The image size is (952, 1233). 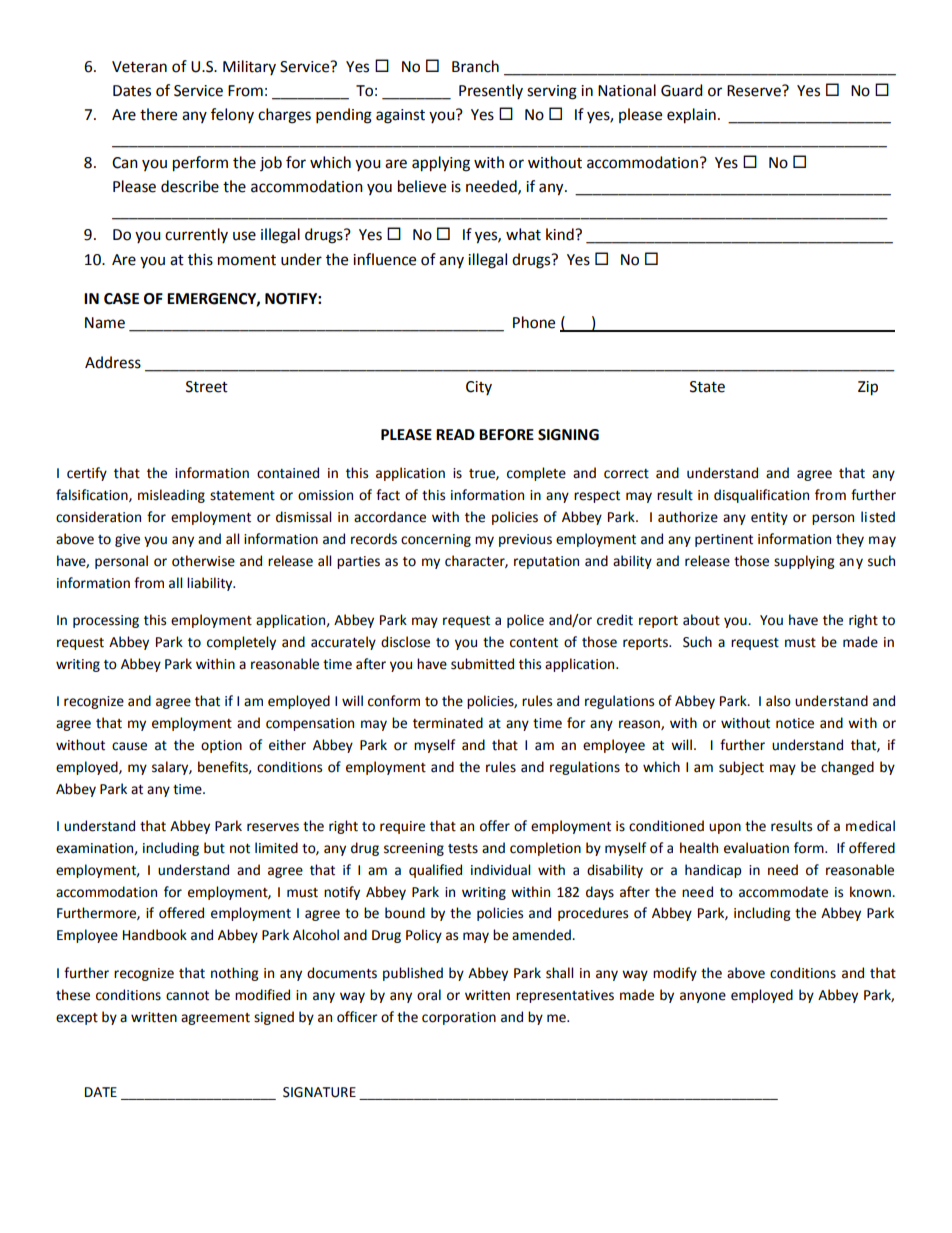 I want to click on there, so click(x=158, y=114).
